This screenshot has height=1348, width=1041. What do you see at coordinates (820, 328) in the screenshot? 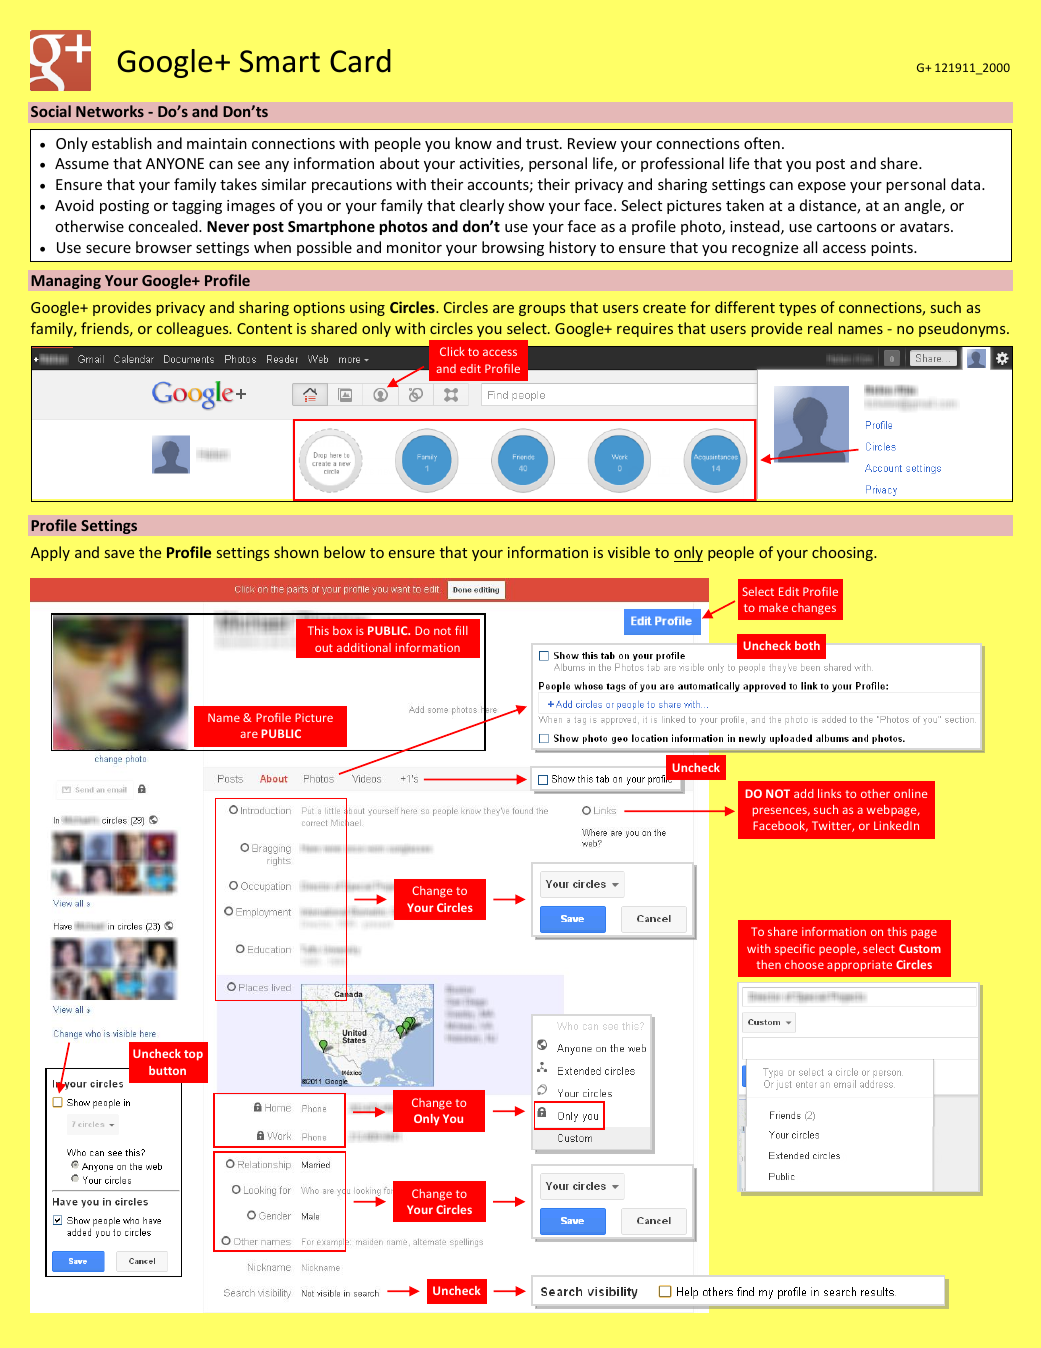
I see `real` at bounding box center [820, 328].
